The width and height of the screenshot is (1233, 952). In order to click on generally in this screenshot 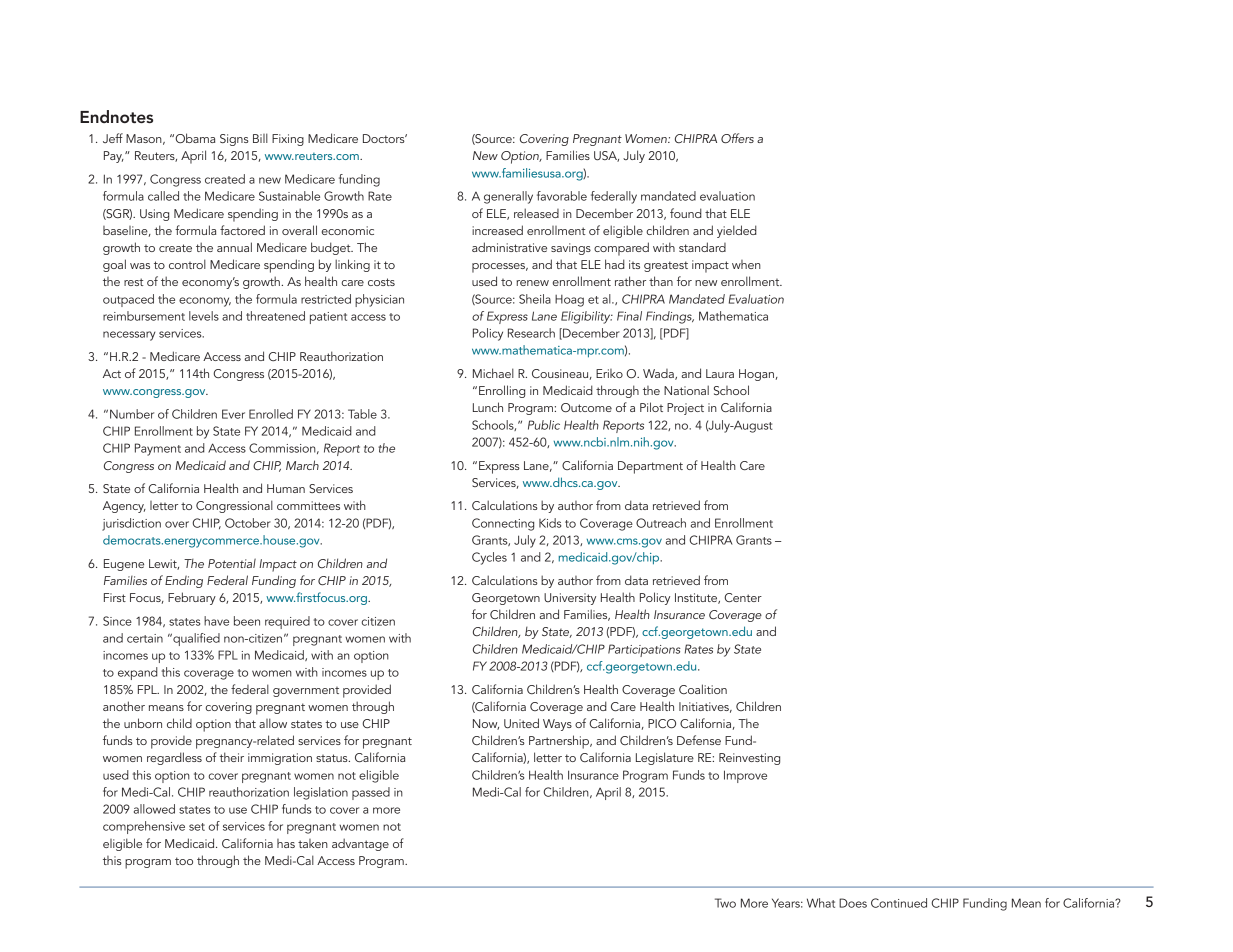, I will do `click(508, 197)`.
